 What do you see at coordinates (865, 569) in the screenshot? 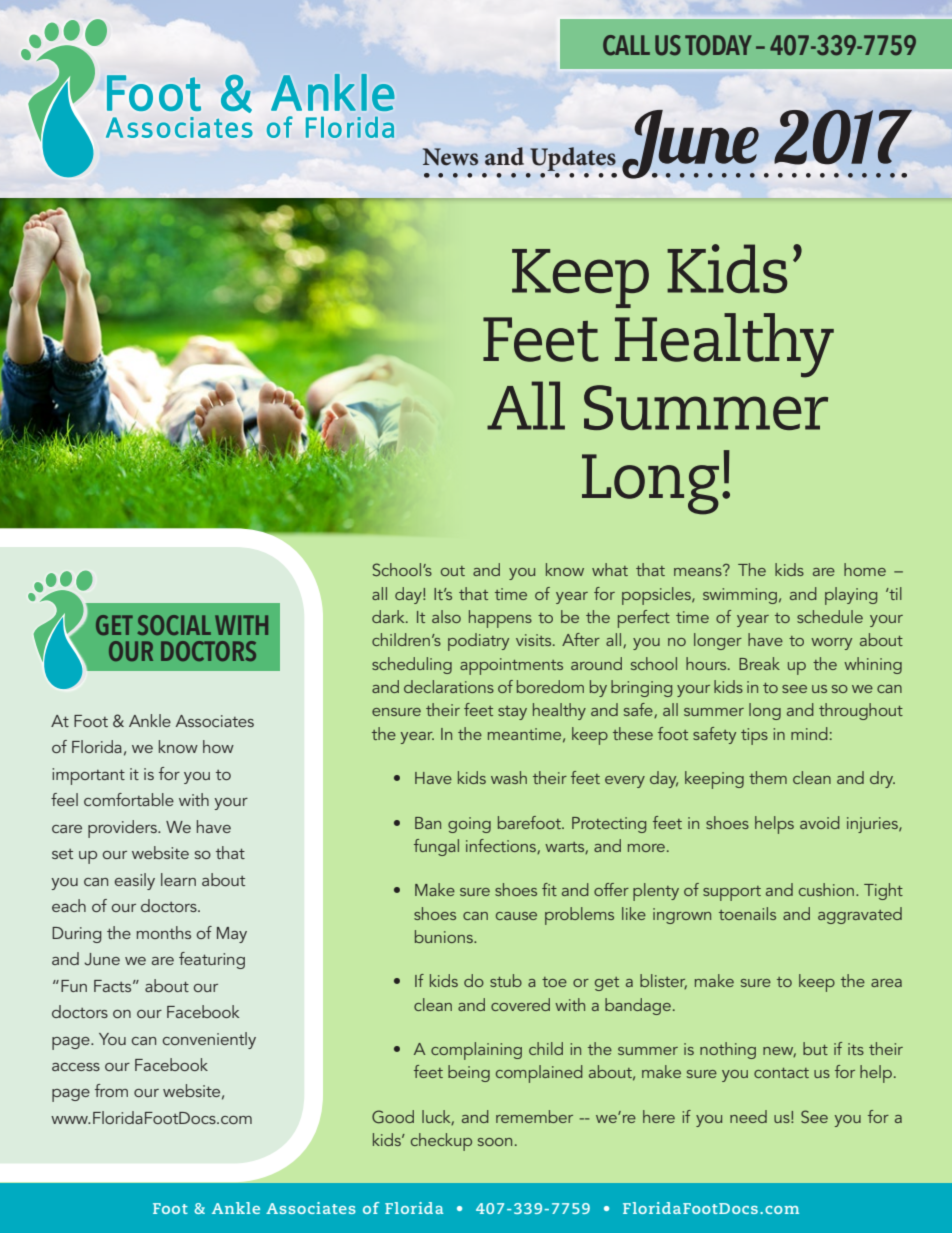
I see `home` at bounding box center [865, 569].
